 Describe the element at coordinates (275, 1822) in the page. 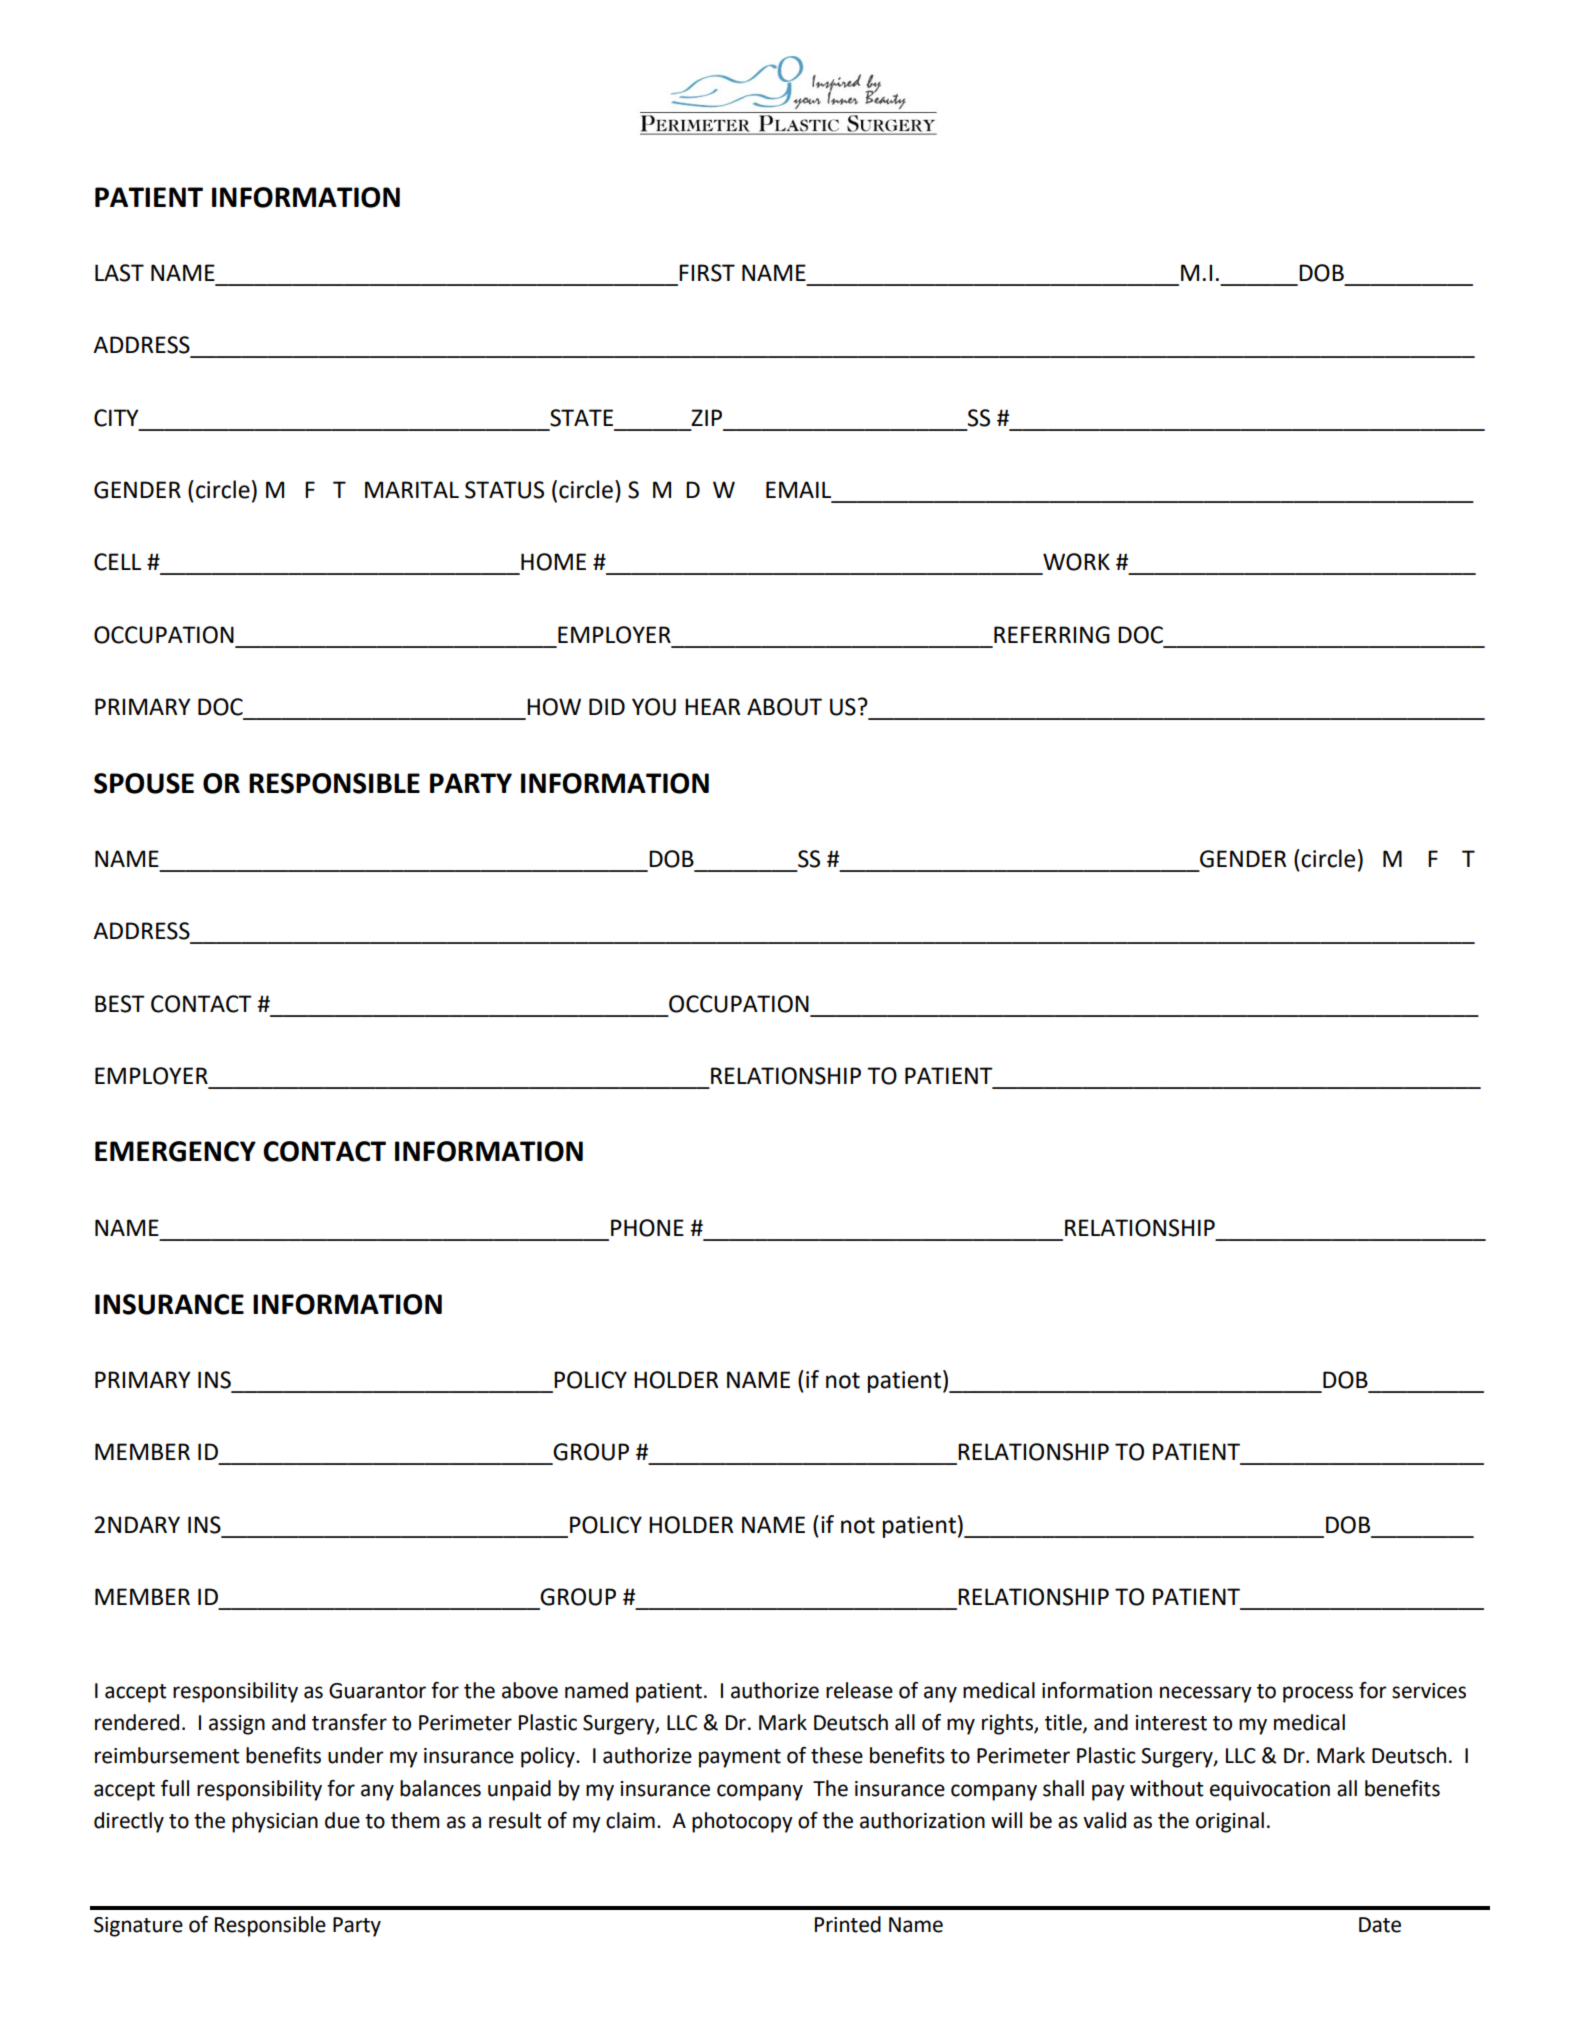

I see `physician` at that location.
